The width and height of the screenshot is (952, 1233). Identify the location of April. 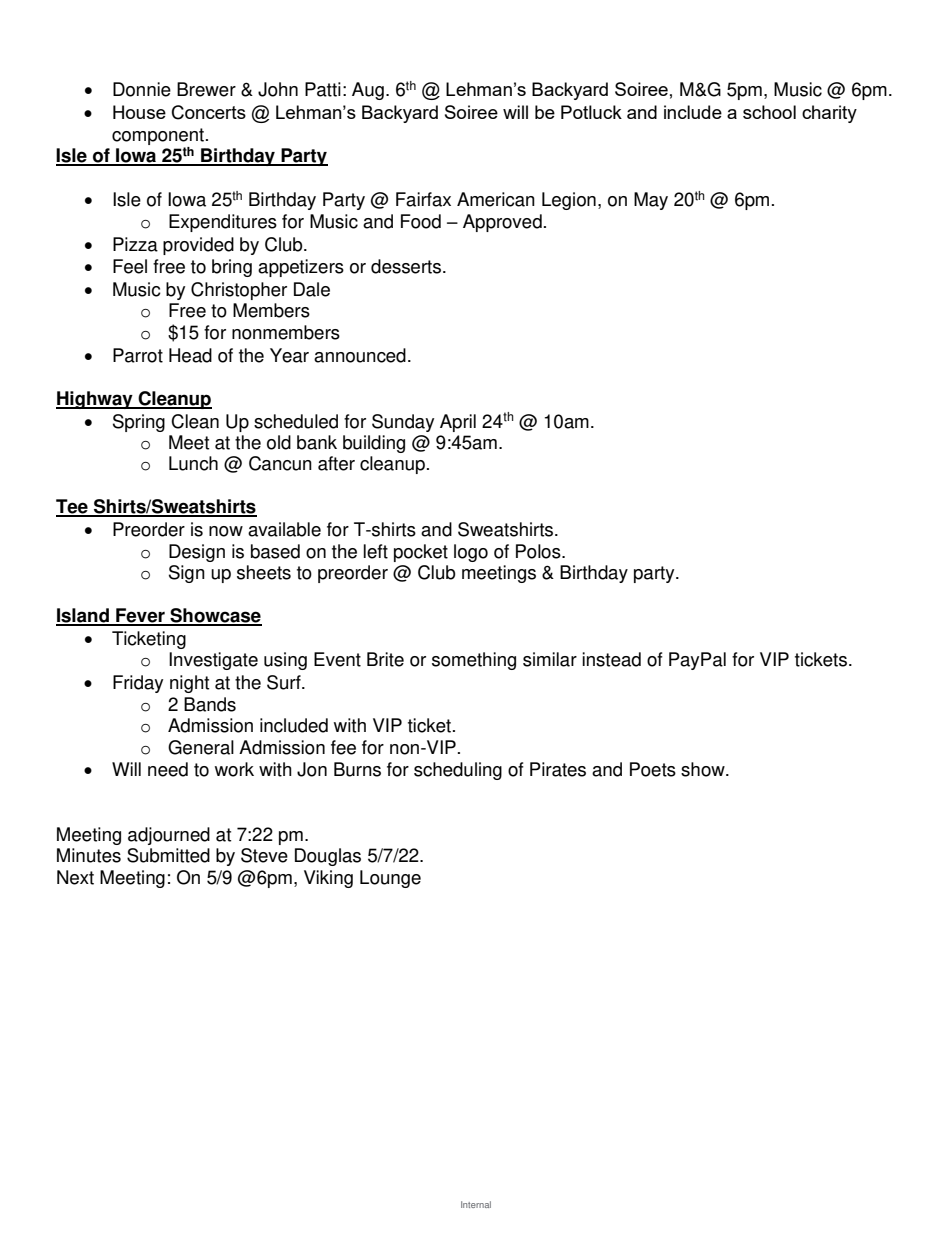
(458, 423).
